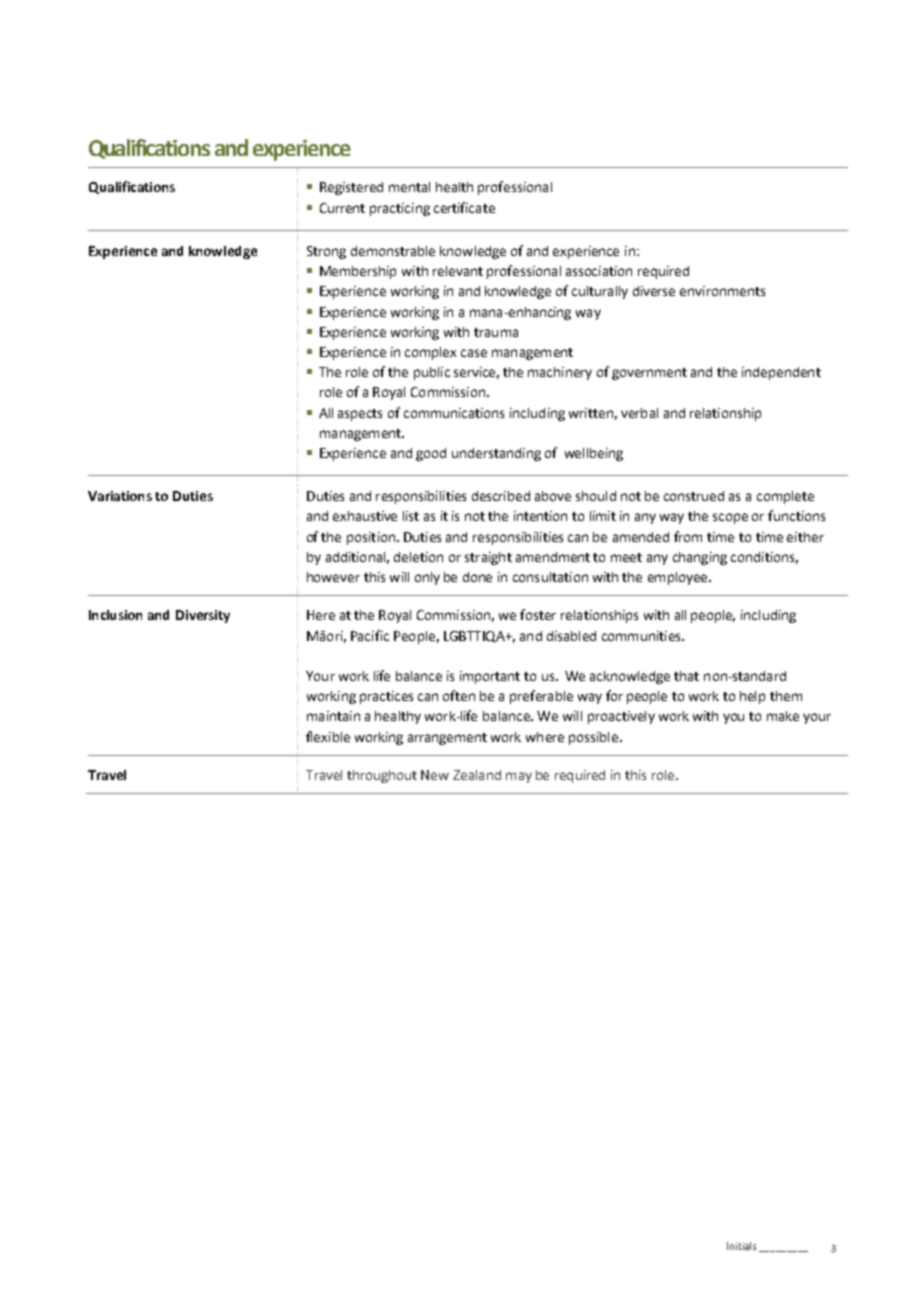  What do you see at coordinates (752, 697) in the document?
I see `help` at bounding box center [752, 697].
